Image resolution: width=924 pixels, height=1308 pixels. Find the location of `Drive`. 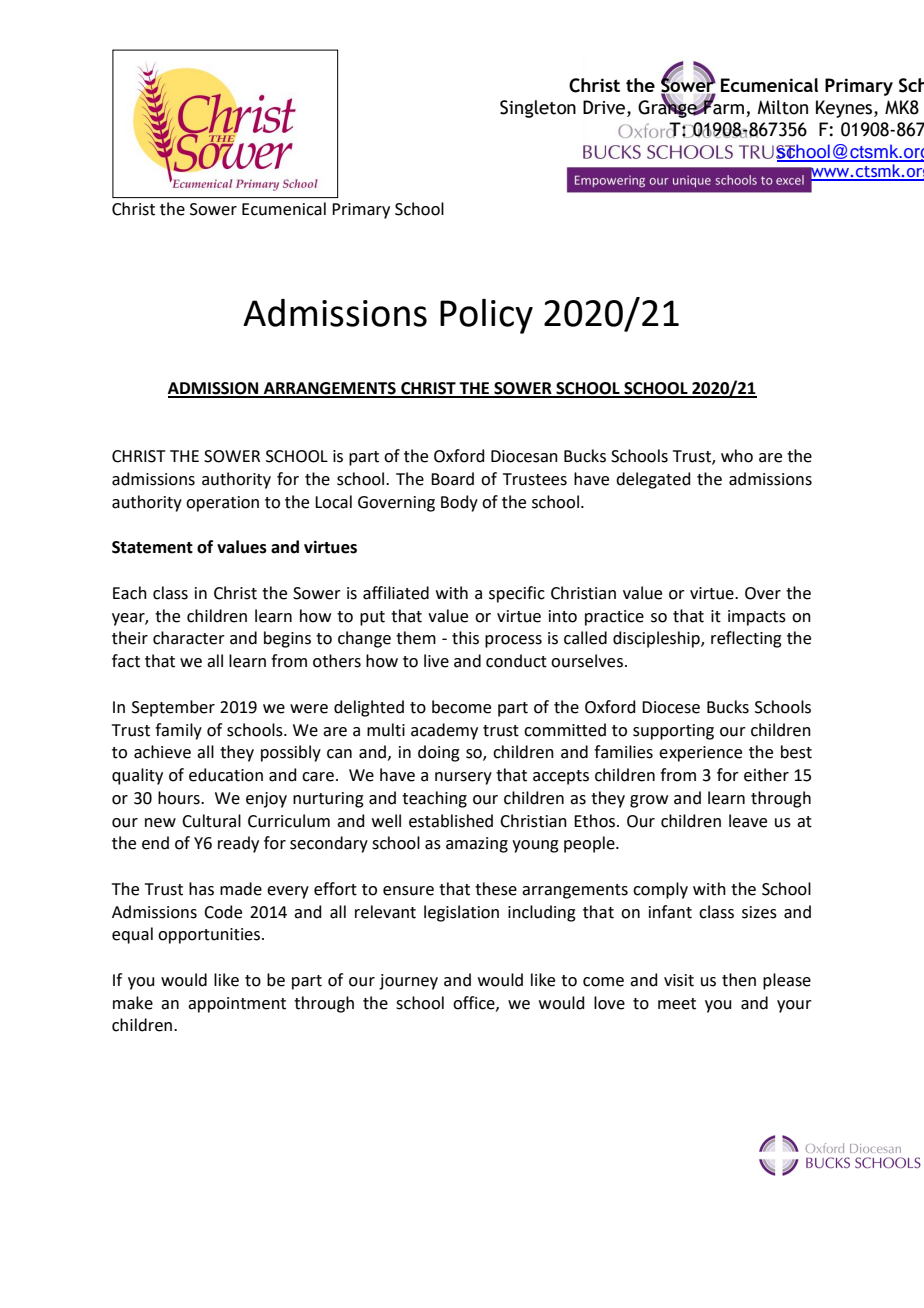

Drive is located at coordinates (605, 108).
